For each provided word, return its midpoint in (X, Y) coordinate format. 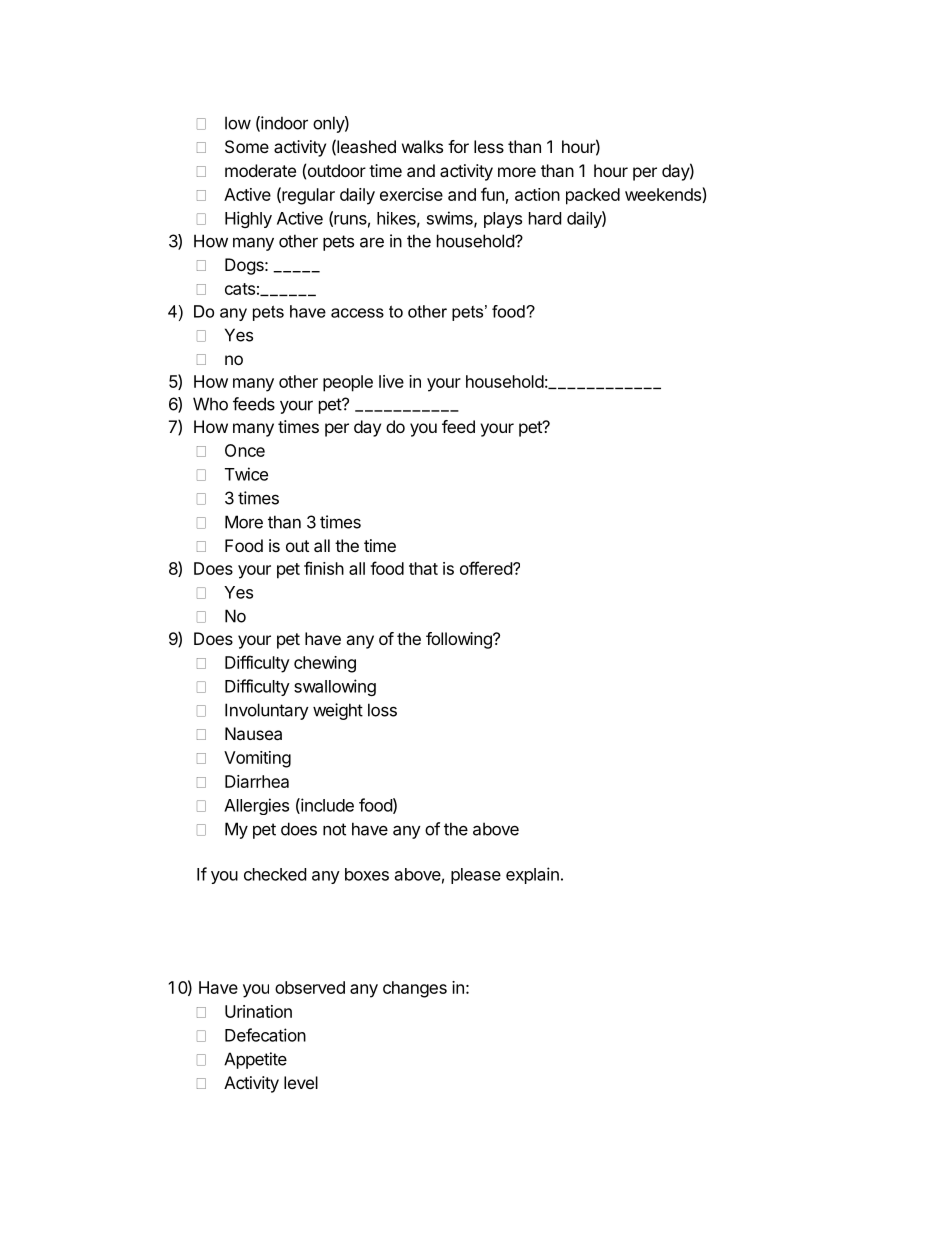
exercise (411, 194)
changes (415, 989)
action (537, 194)
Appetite (255, 1060)
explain (532, 875)
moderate (260, 170)
